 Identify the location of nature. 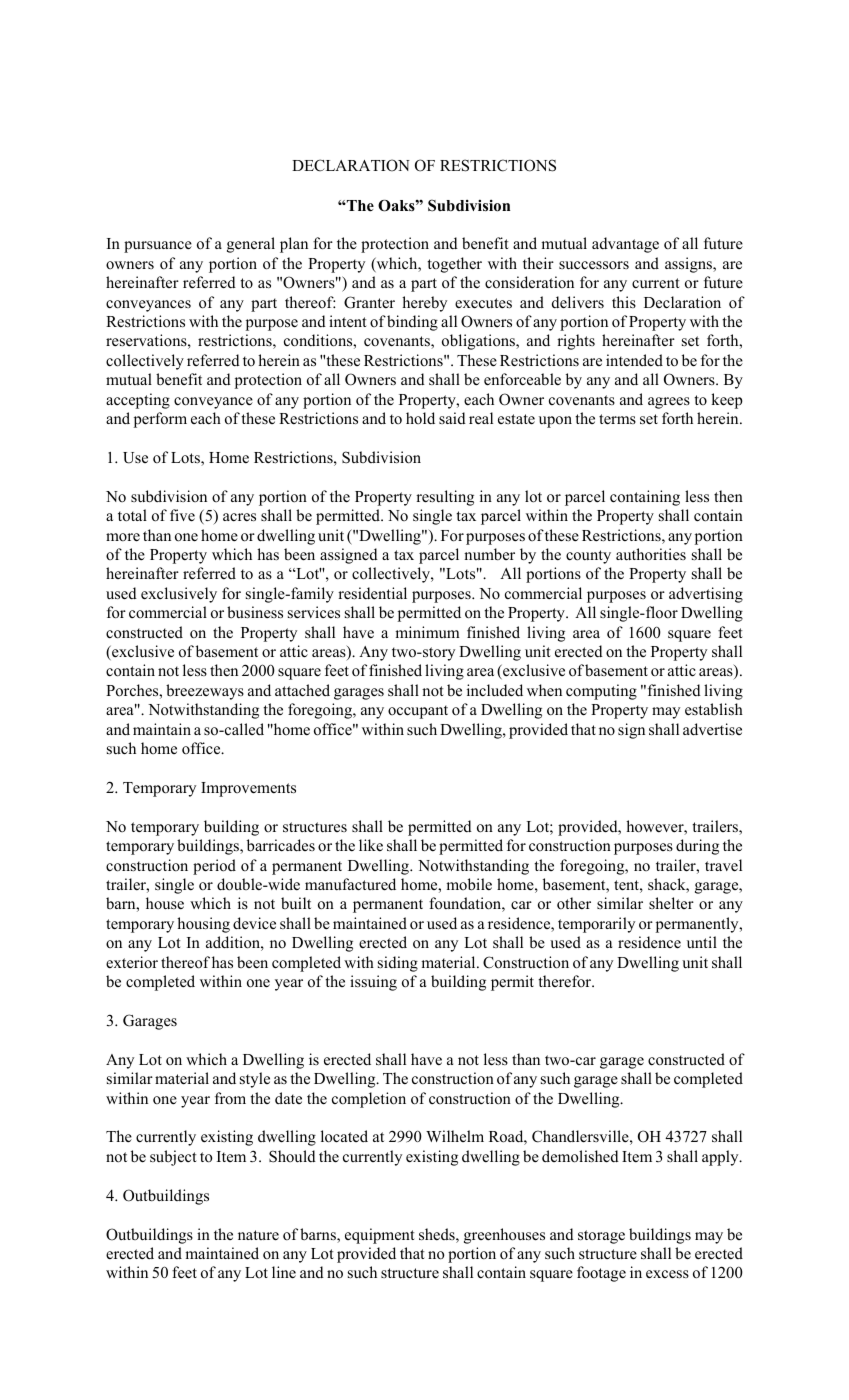
(258, 1235).
